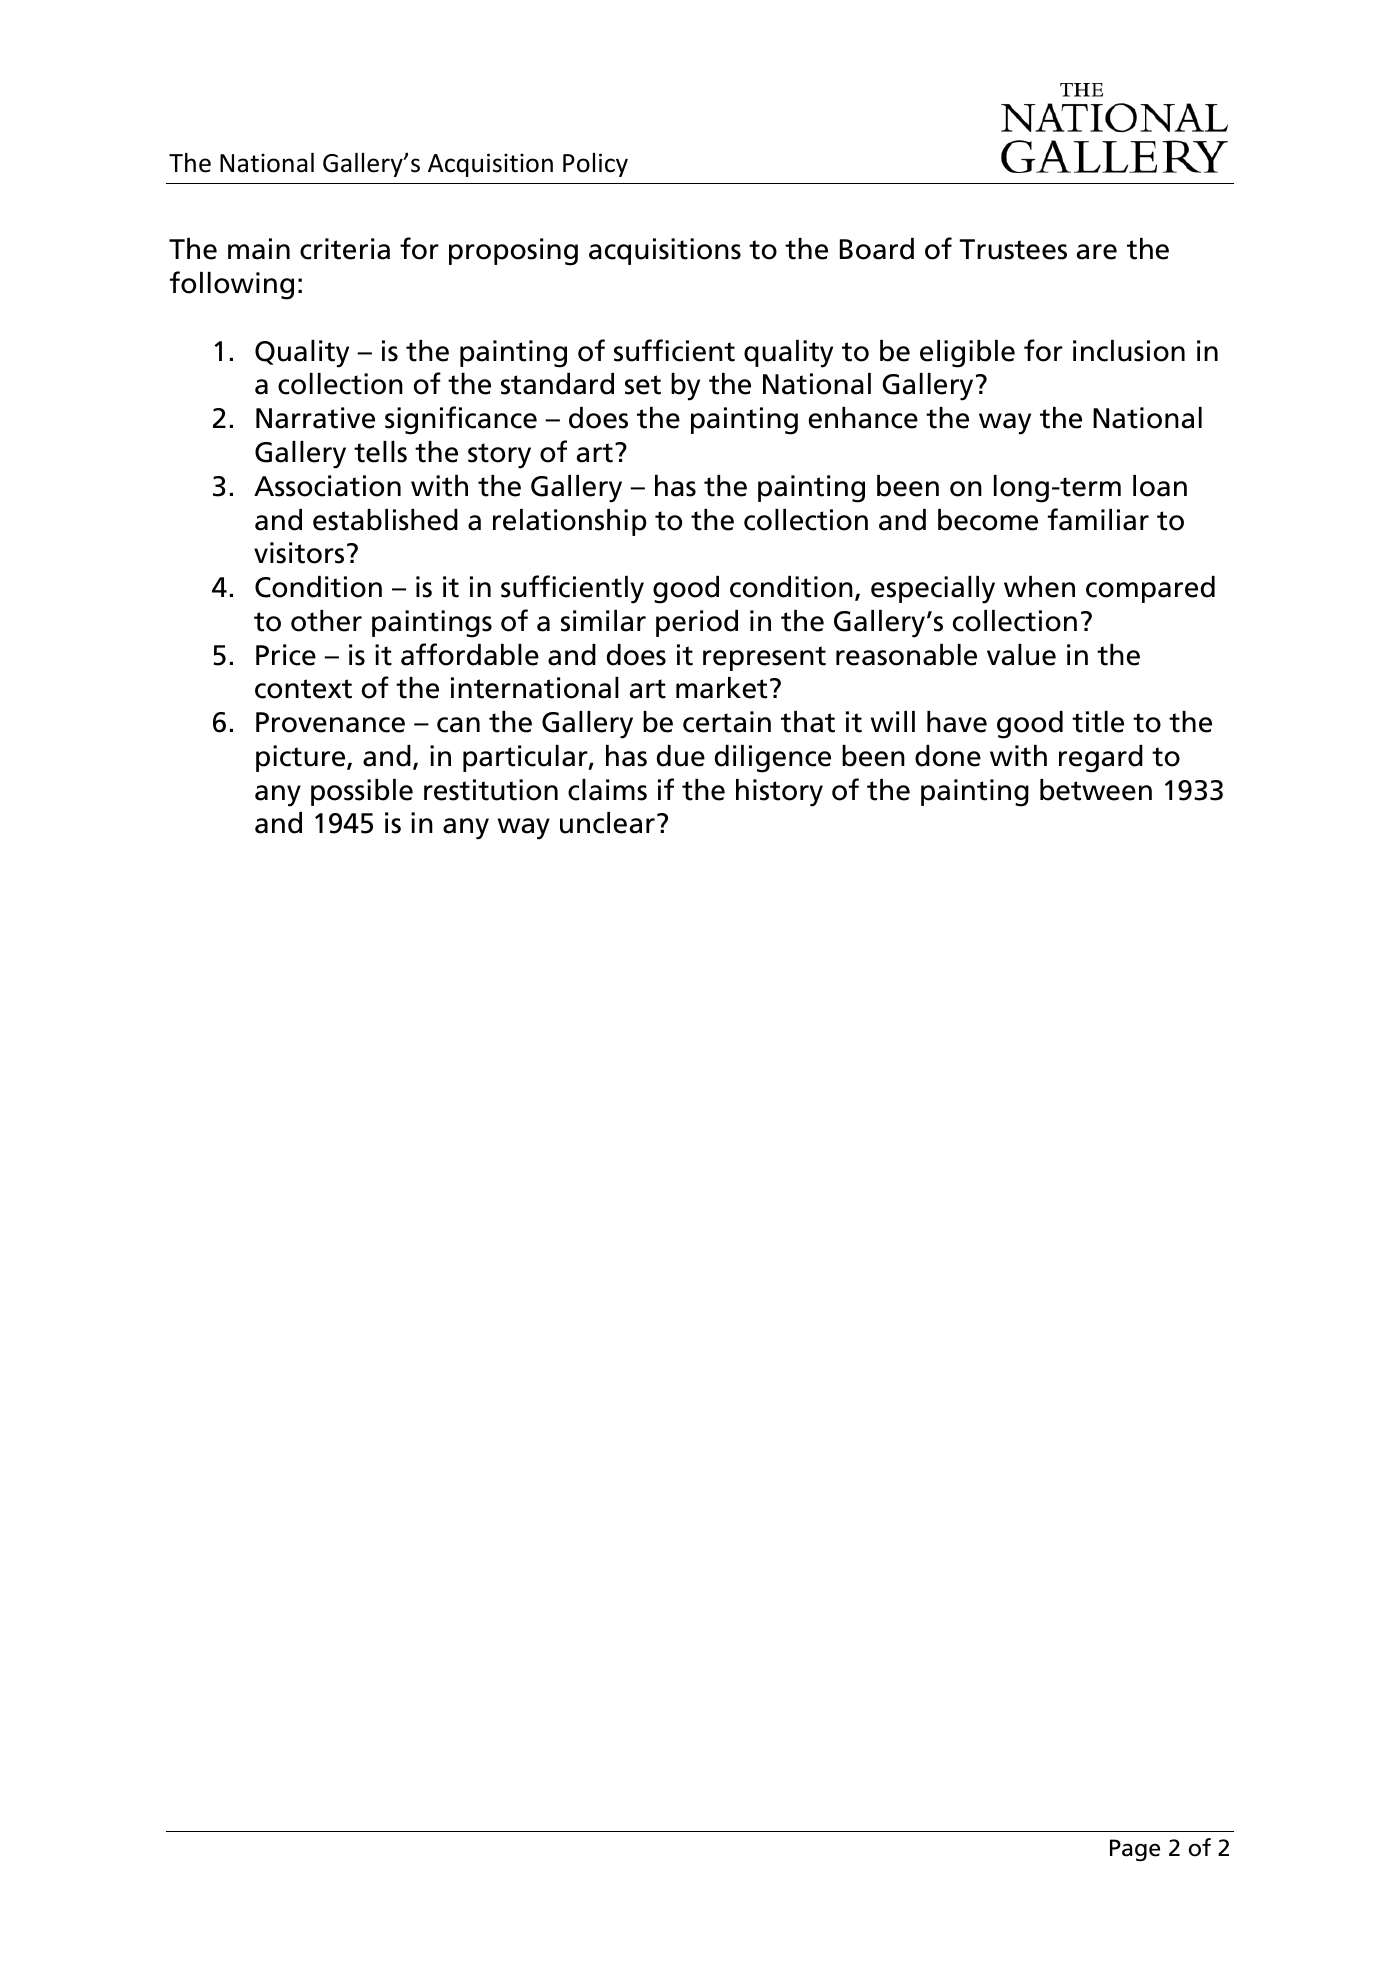 This image has width=1400, height=1980. Describe the element at coordinates (595, 165) in the image. I see `Policy` at that location.
